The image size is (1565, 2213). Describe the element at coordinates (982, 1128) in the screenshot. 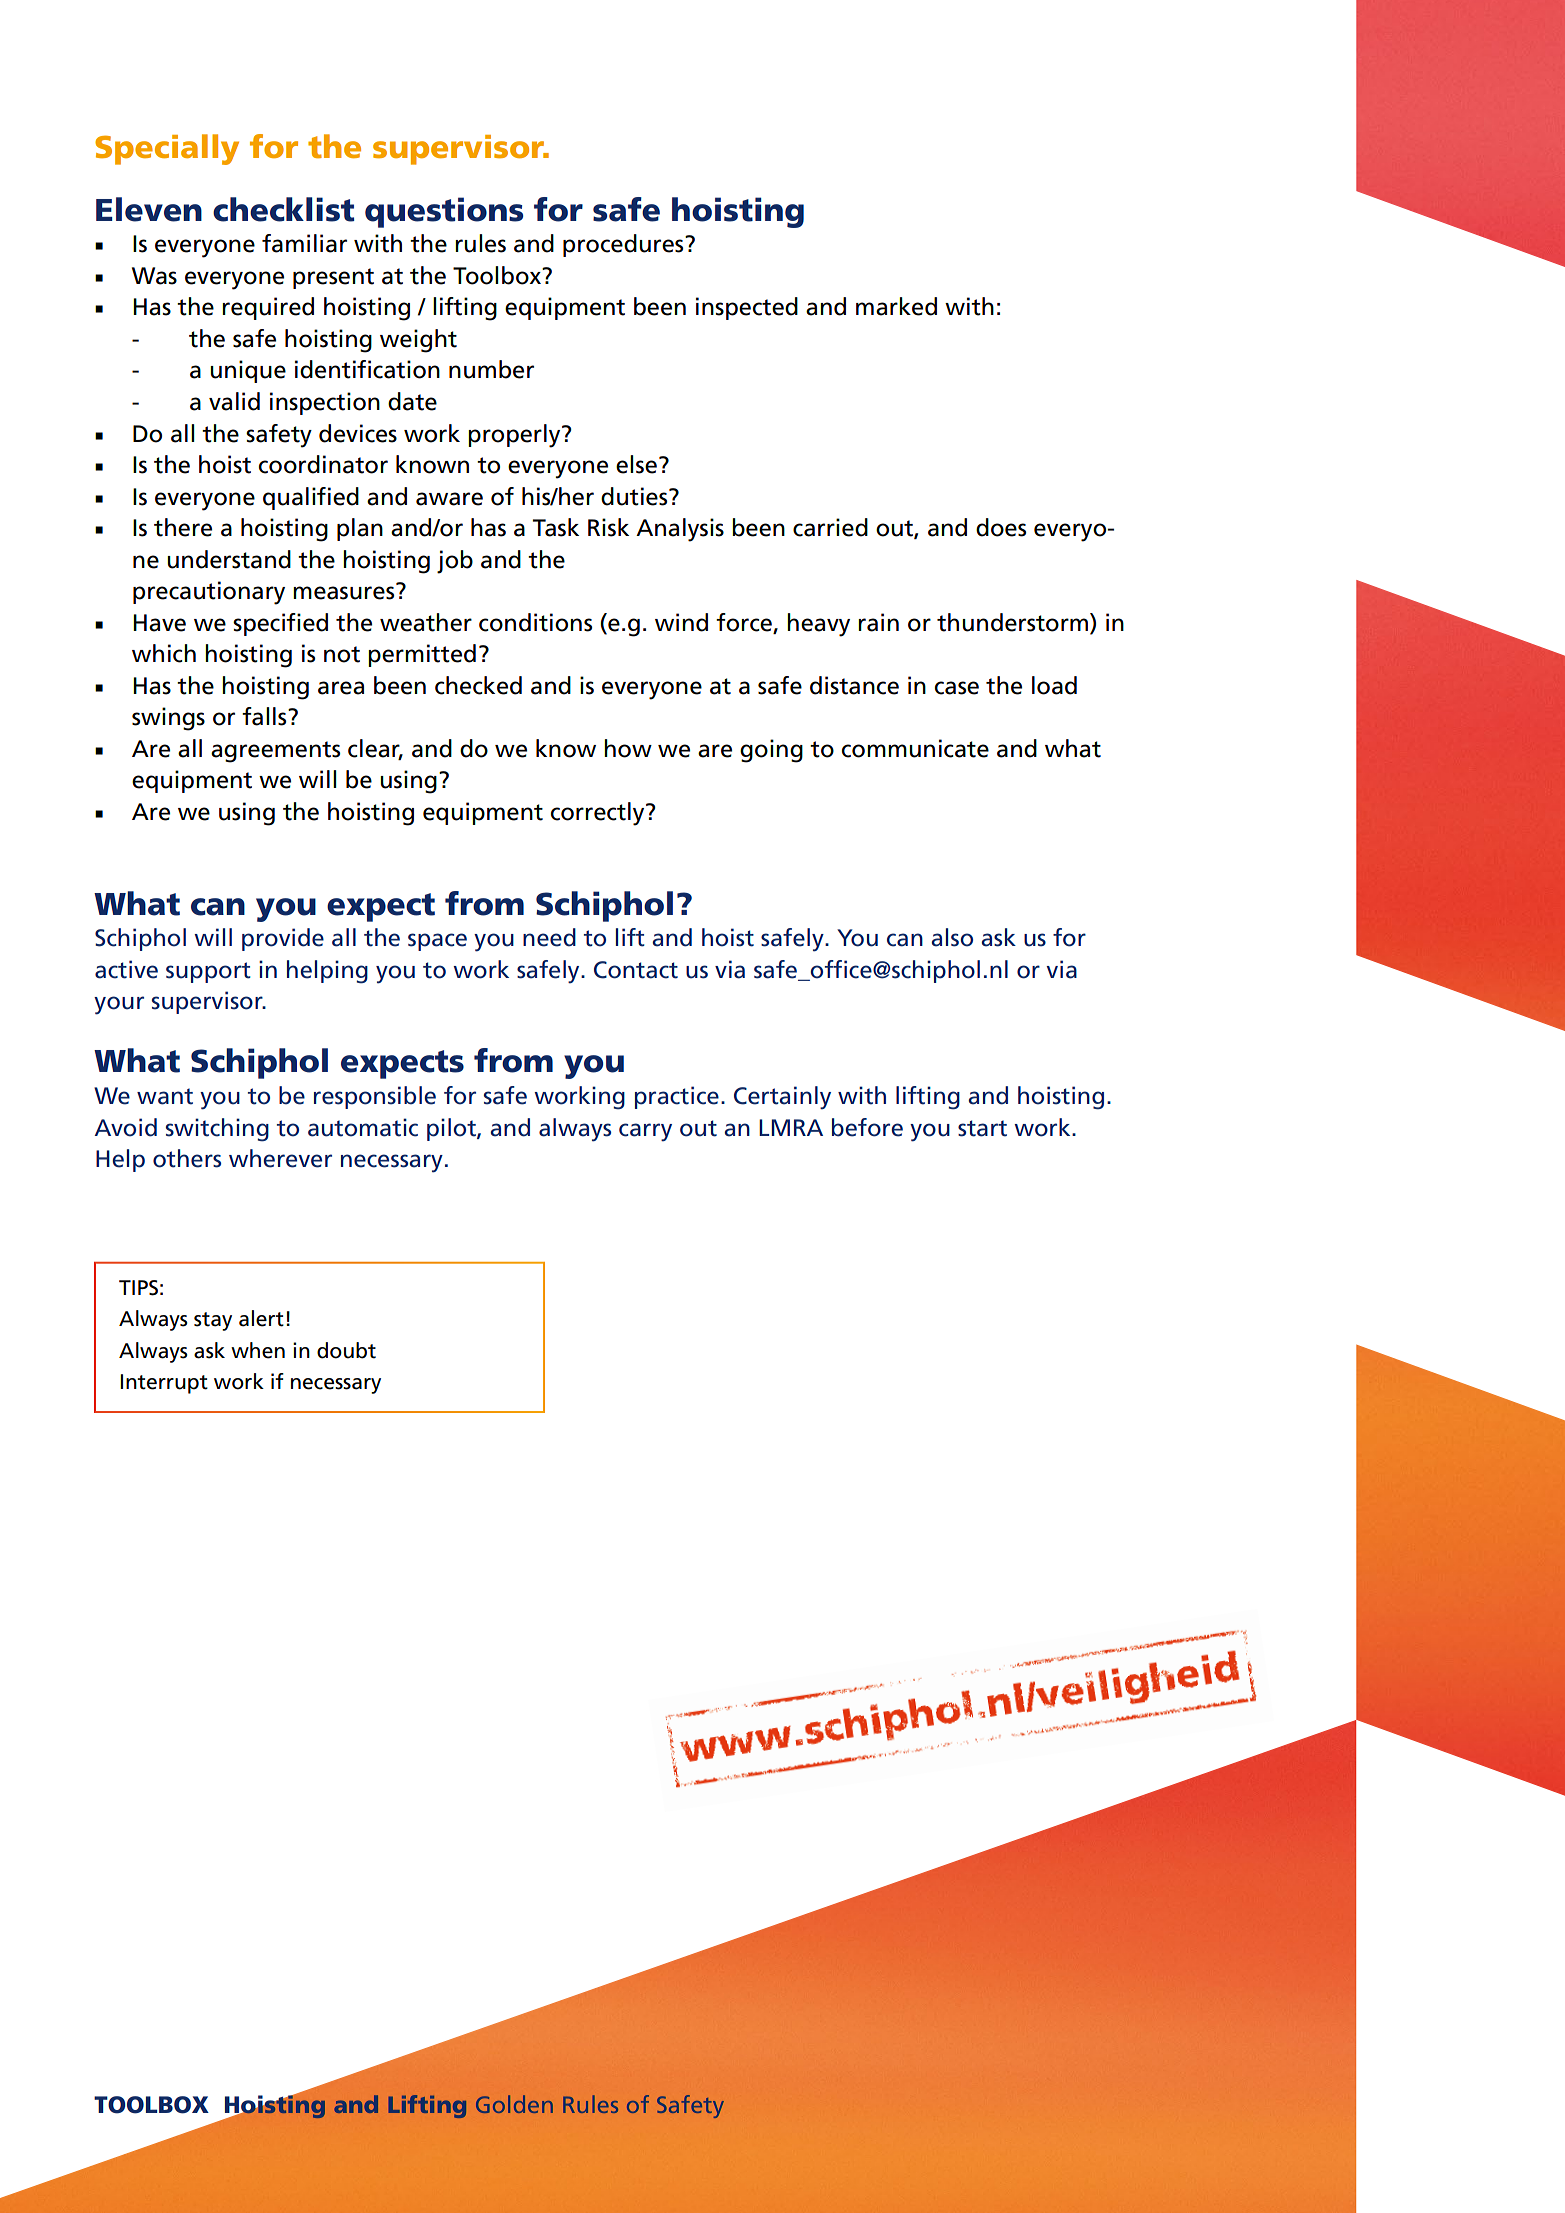

I see `start` at that location.
